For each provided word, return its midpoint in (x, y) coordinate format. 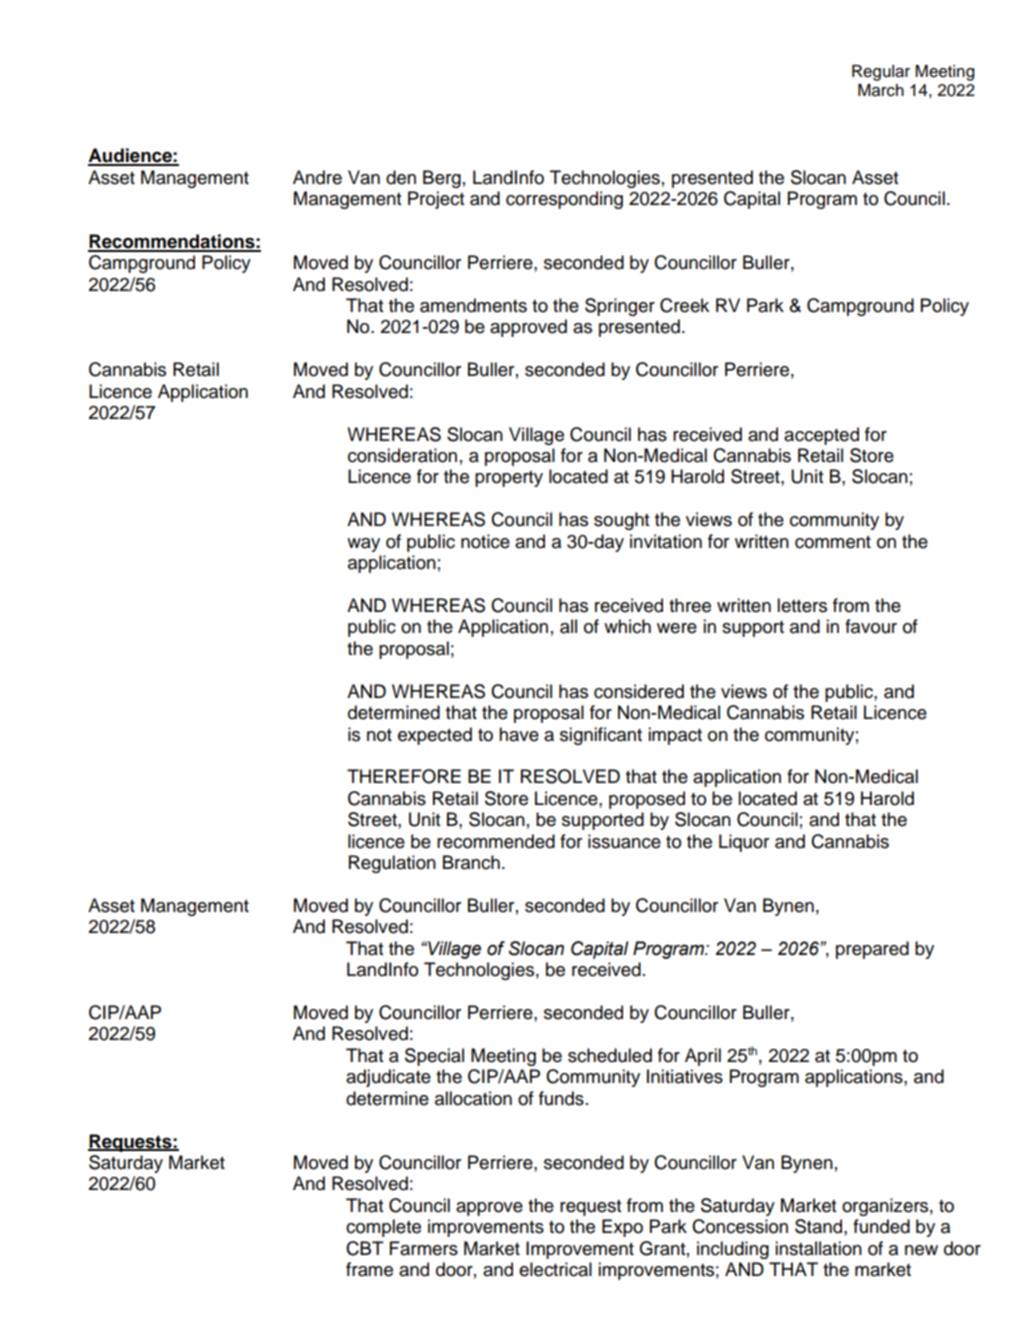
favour (871, 626)
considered (639, 691)
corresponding (564, 200)
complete (383, 1228)
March (881, 90)
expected (435, 736)
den (401, 177)
